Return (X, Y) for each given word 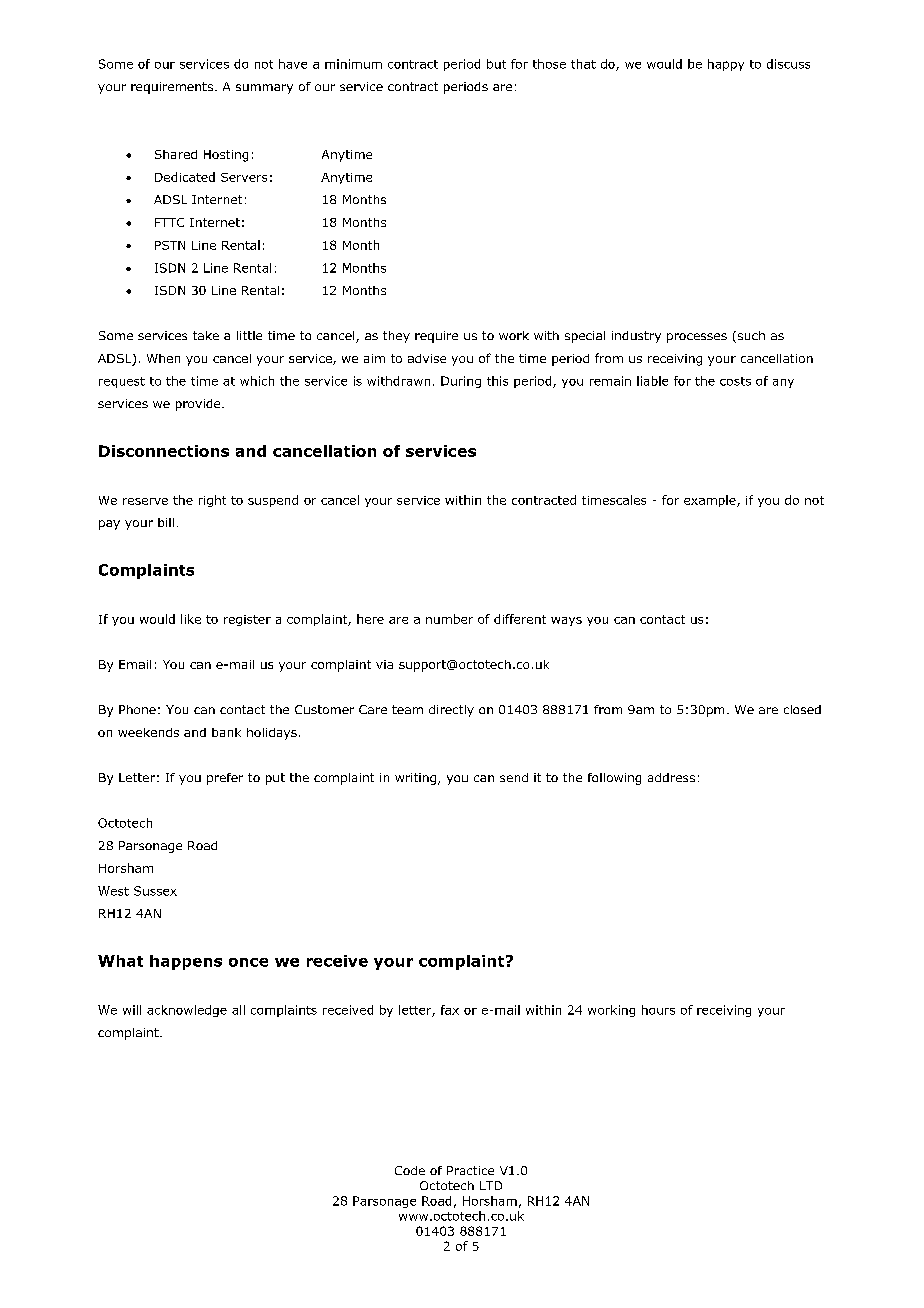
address (671, 777)
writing (417, 779)
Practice (470, 1170)
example (711, 501)
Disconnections (164, 451)
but (496, 64)
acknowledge (187, 1011)
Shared (176, 154)
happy (726, 65)
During (461, 382)
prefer (225, 779)
